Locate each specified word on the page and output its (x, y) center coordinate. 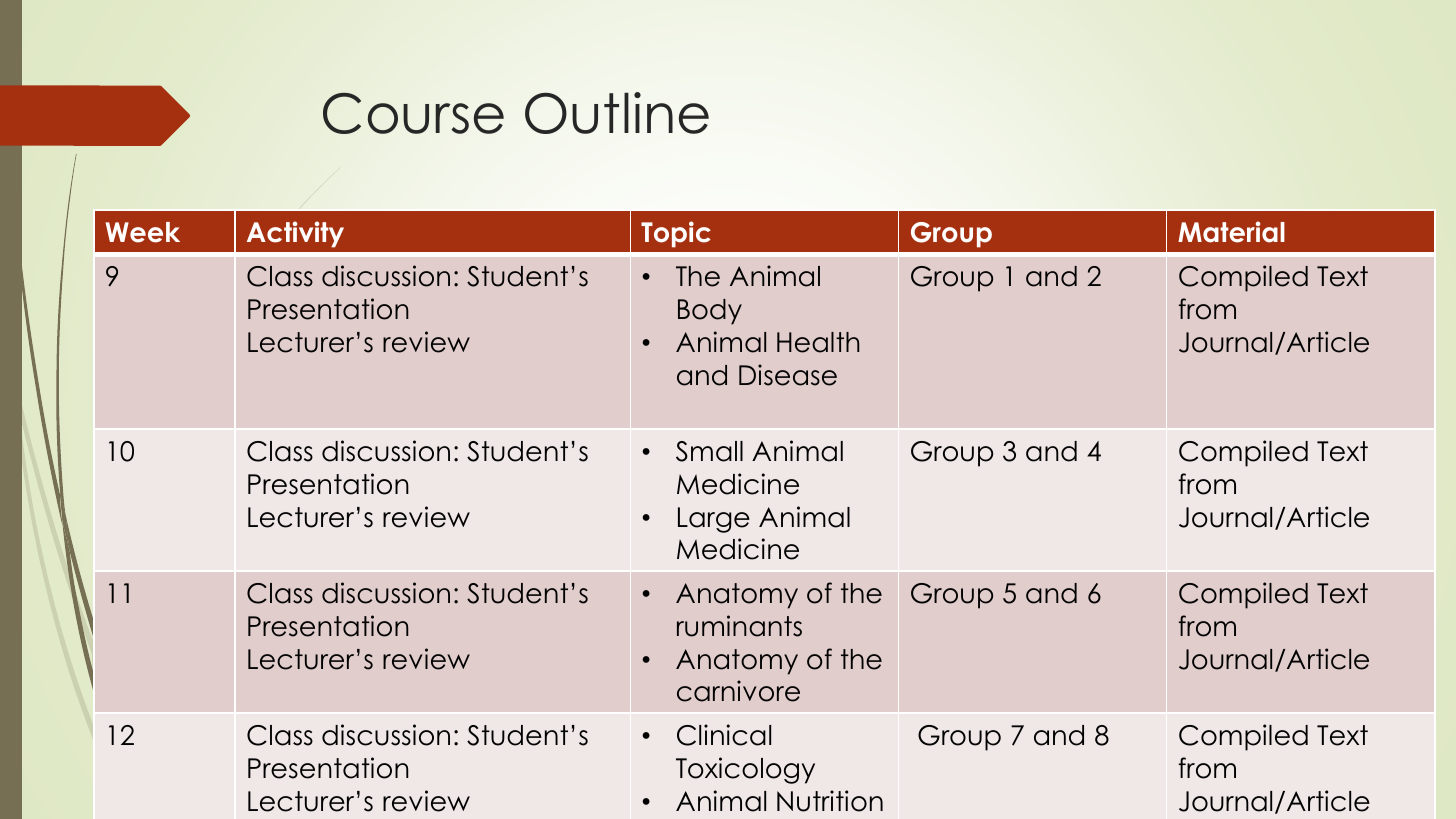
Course (413, 113)
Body (710, 312)
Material (1231, 232)
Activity (295, 234)
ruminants (739, 626)
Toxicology (745, 770)
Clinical (724, 735)
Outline (617, 113)
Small (709, 451)
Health (818, 342)
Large (714, 520)
